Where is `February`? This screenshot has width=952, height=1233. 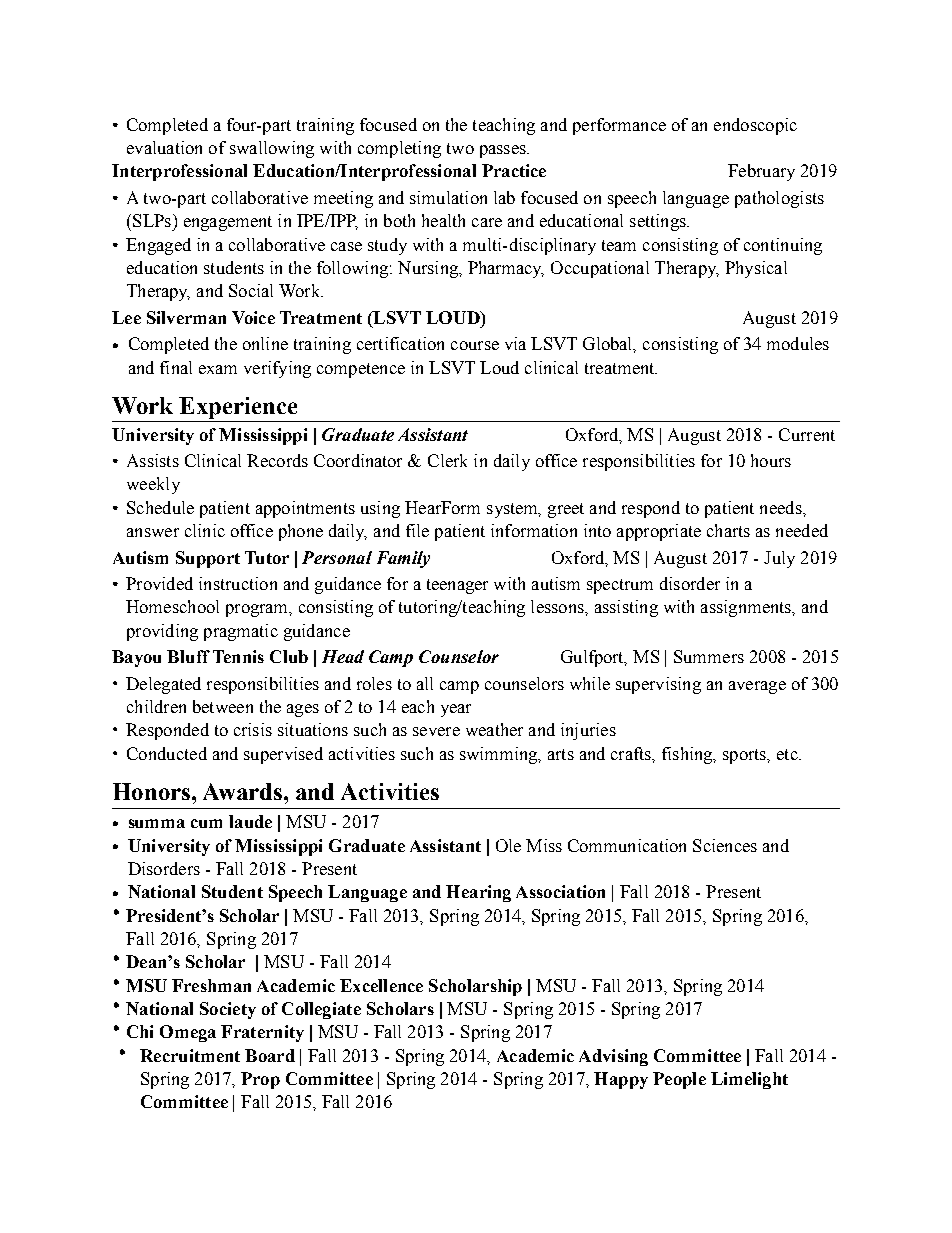 February is located at coordinates (761, 172).
